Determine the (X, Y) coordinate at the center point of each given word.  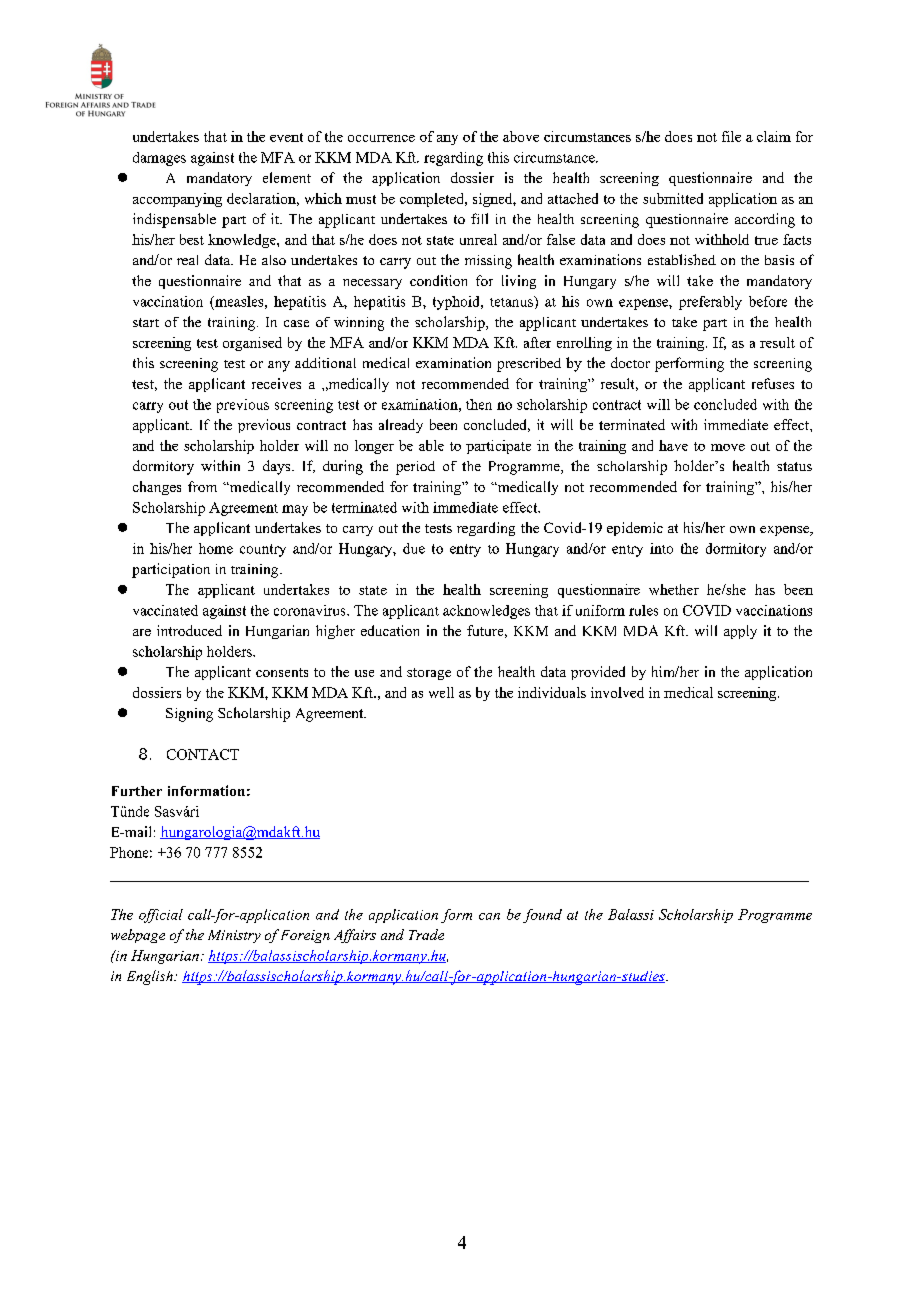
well (441, 692)
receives (276, 383)
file (731, 136)
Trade (426, 934)
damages (159, 159)
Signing (189, 715)
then (479, 404)
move (728, 447)
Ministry (234, 936)
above (521, 136)
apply (740, 632)
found (542, 916)
